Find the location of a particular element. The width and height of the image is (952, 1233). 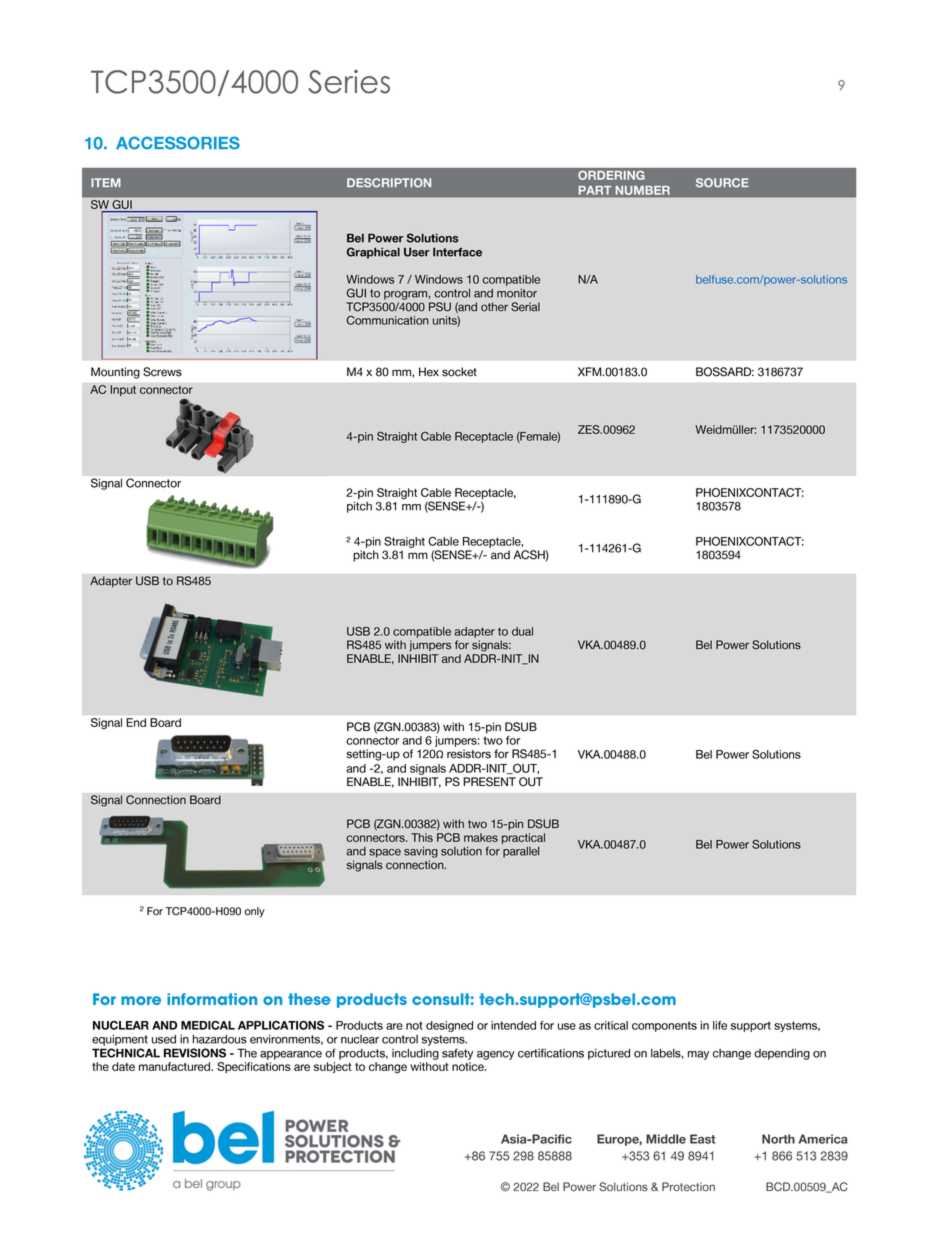

DESCRIPTION is located at coordinates (389, 183).
